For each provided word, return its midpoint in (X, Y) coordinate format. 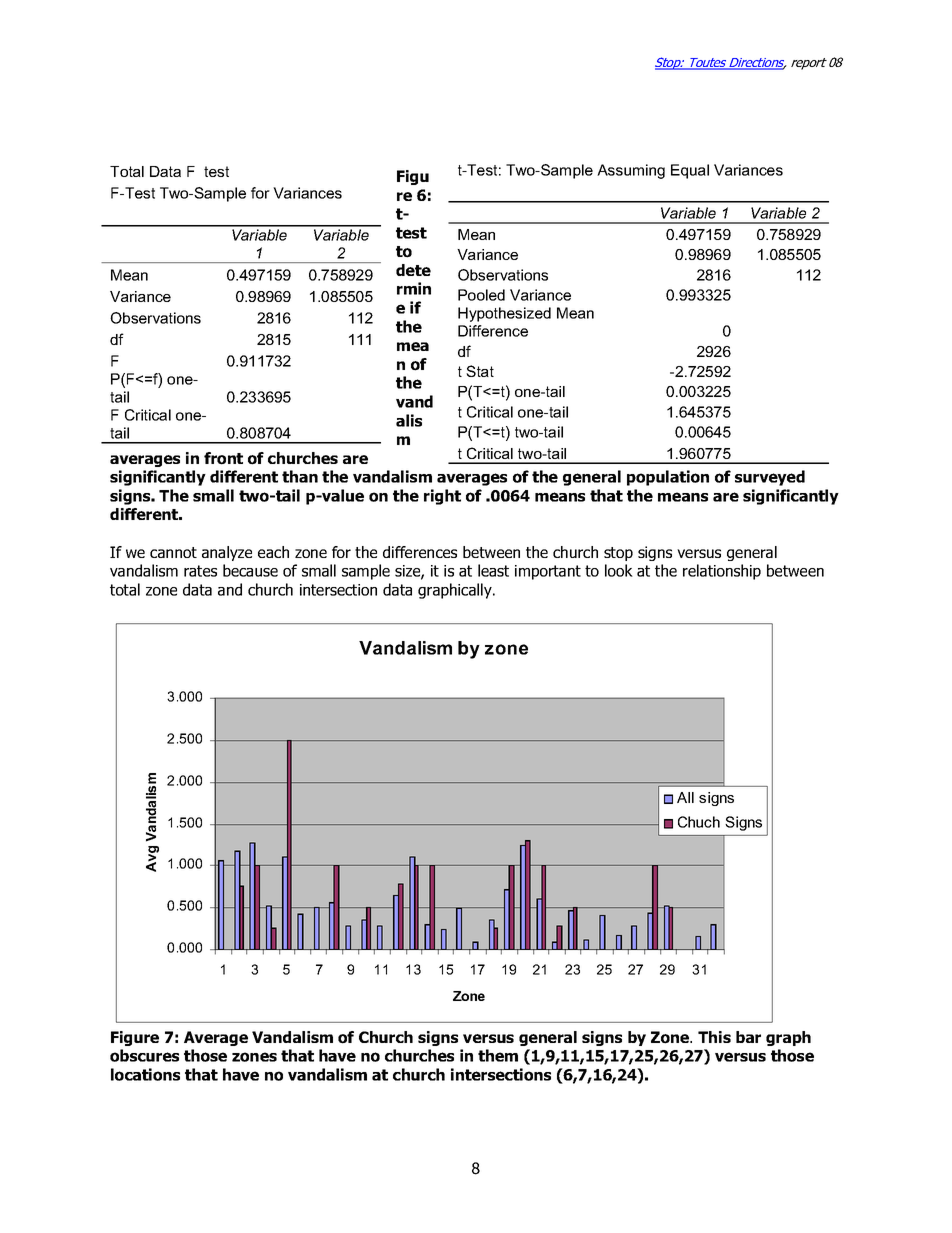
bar (748, 1037)
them (498, 1055)
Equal (690, 171)
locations (145, 1074)
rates (200, 571)
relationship (722, 572)
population (668, 478)
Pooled (481, 295)
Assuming (631, 171)
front (223, 458)
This (714, 1037)
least (493, 570)
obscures (144, 1055)
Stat (480, 371)
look (619, 570)
